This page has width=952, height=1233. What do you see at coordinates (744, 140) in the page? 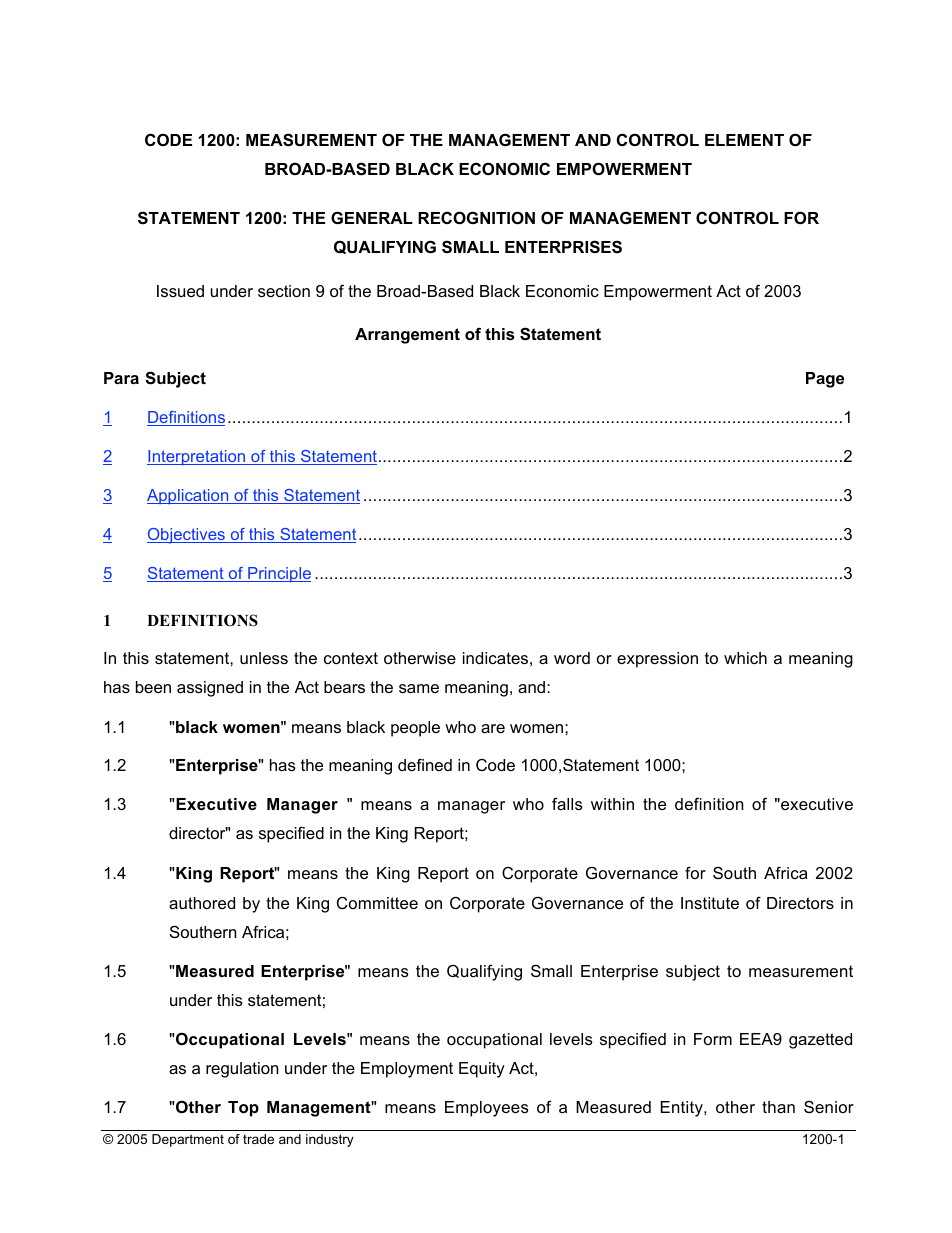
I see `ELEMENT` at bounding box center [744, 140].
